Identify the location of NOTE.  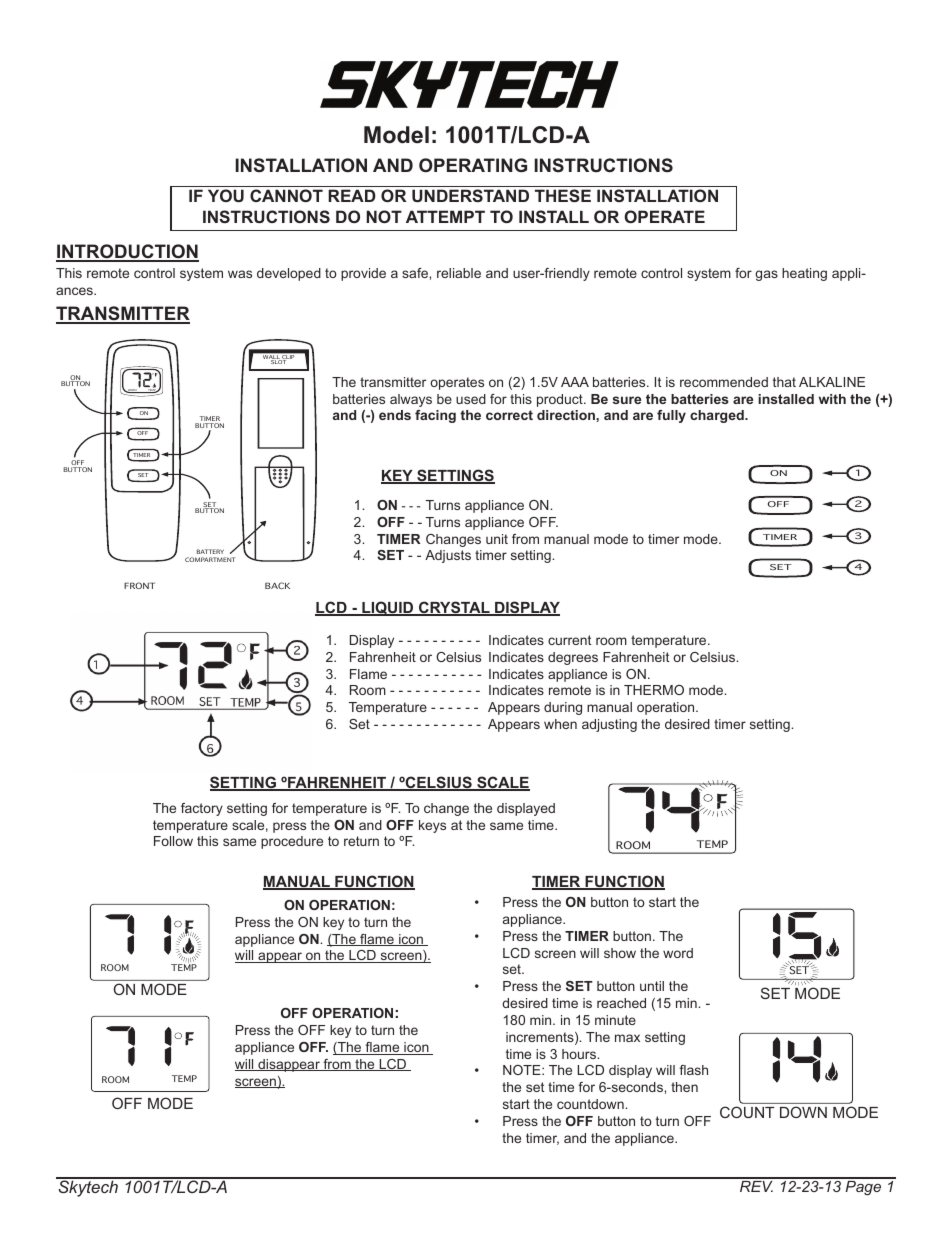
(523, 1070).
